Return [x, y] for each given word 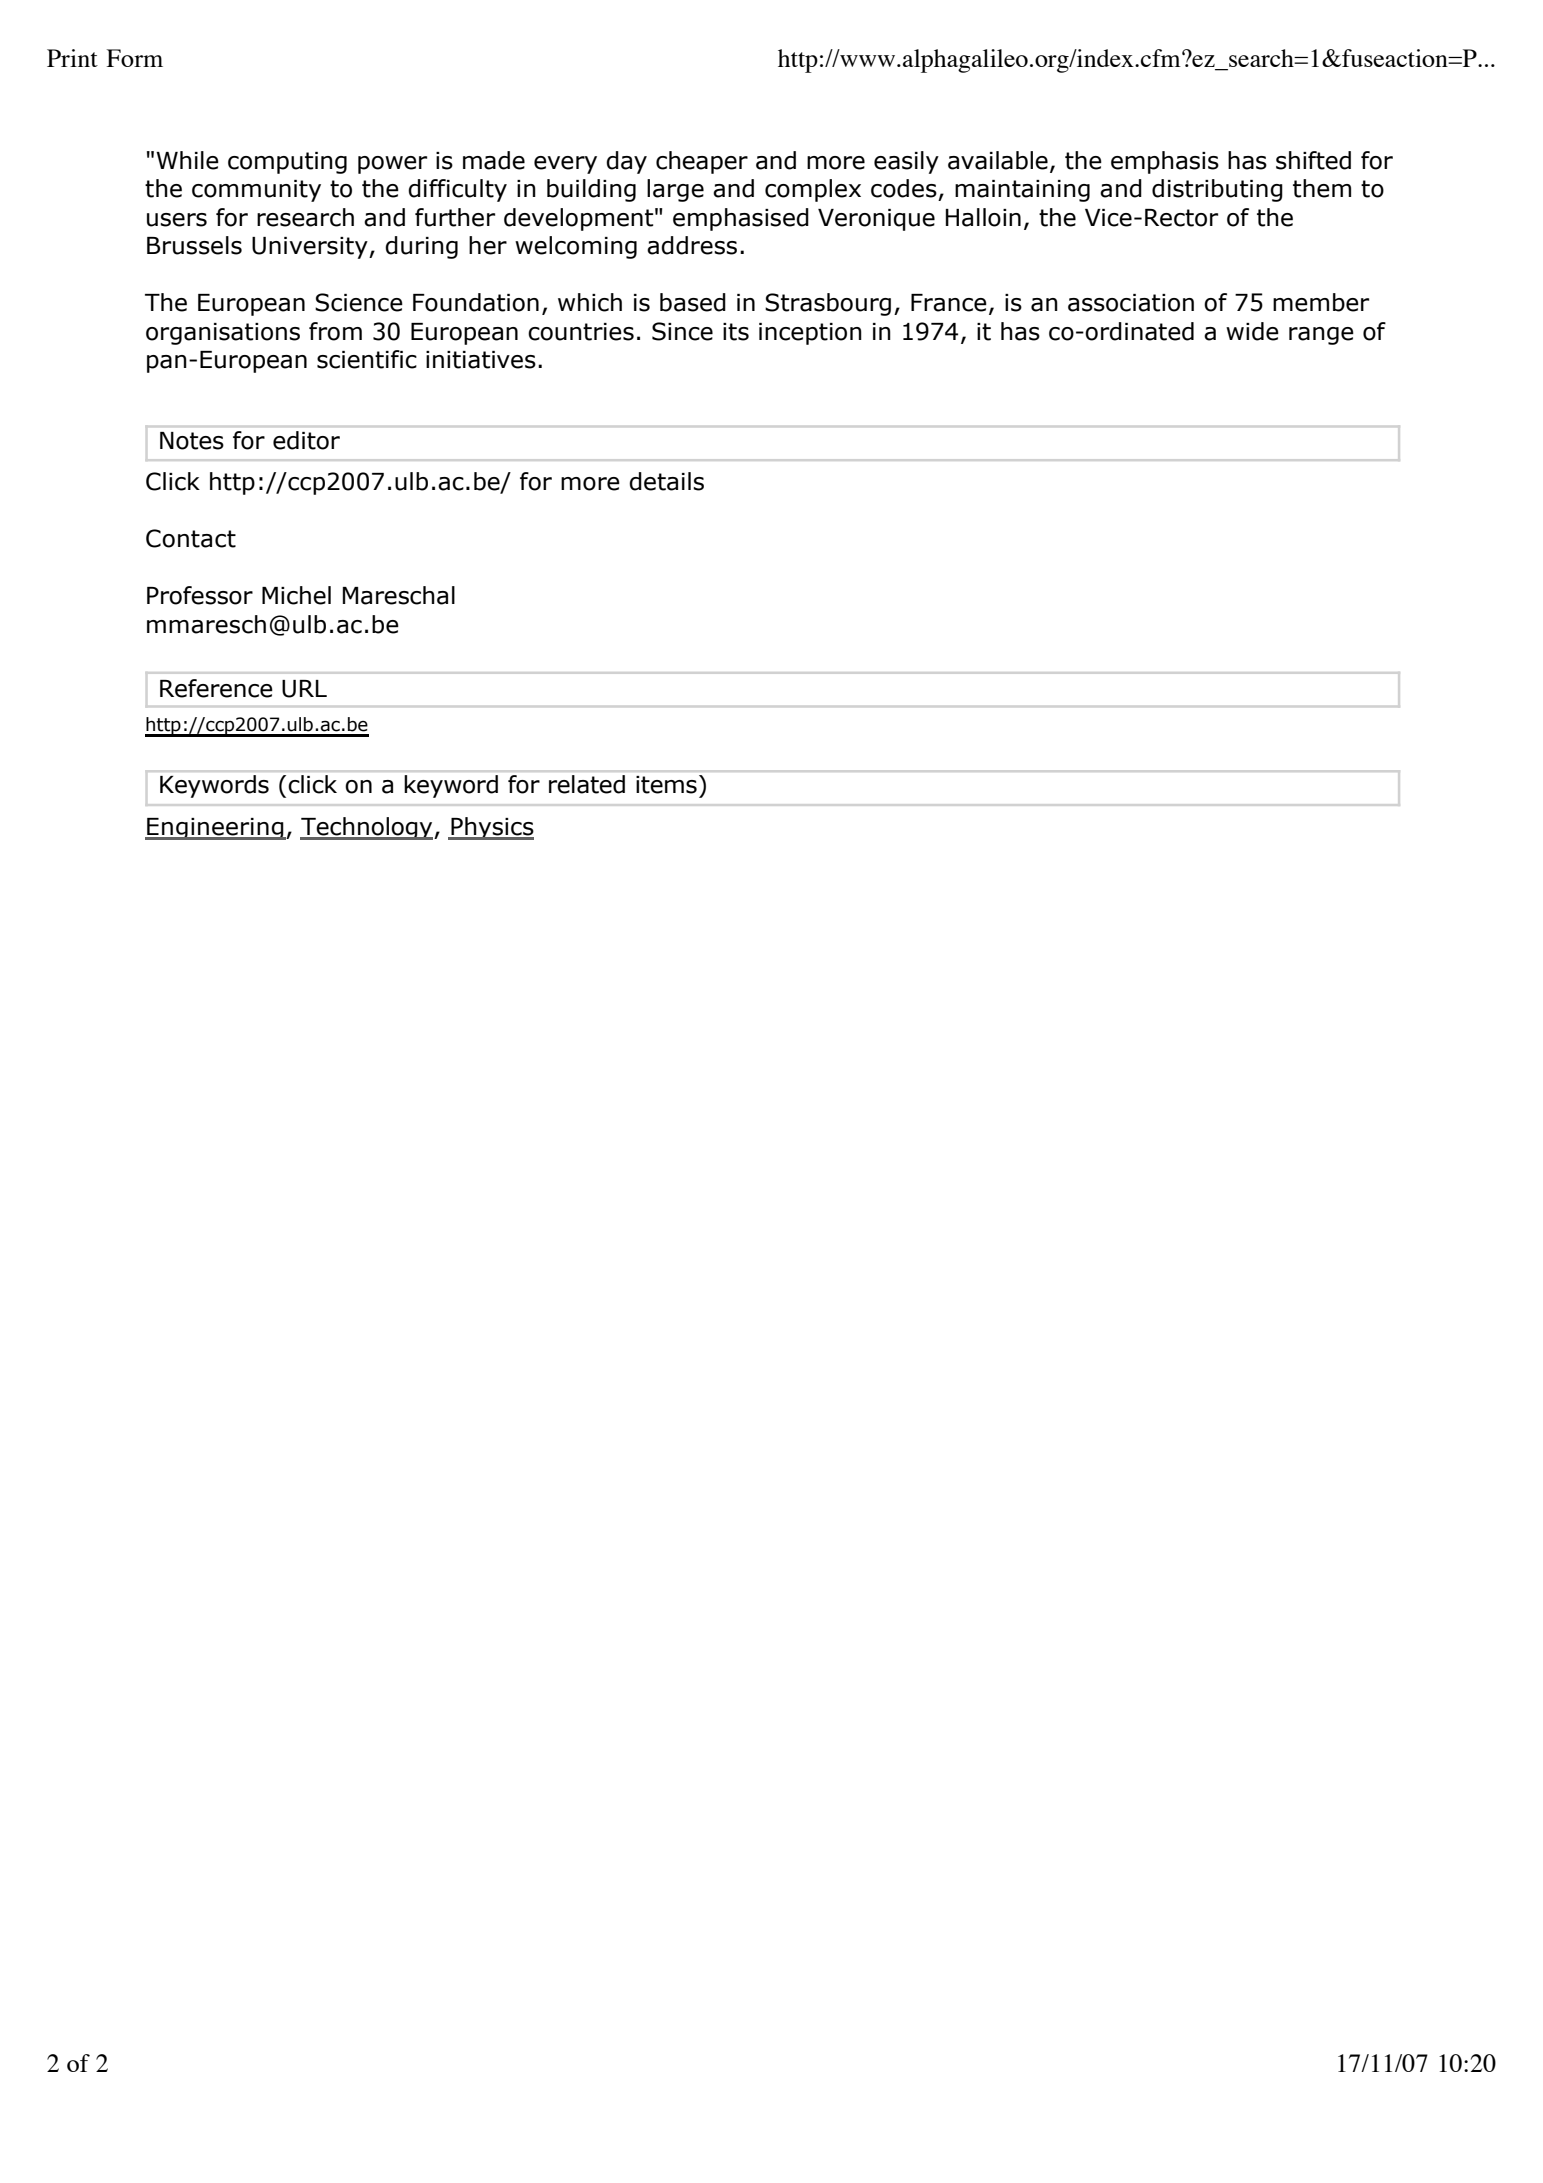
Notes [192, 441]
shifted [1313, 160]
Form [134, 58]
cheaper [702, 162]
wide [1252, 331]
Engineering [215, 829]
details [666, 481]
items [666, 785]
